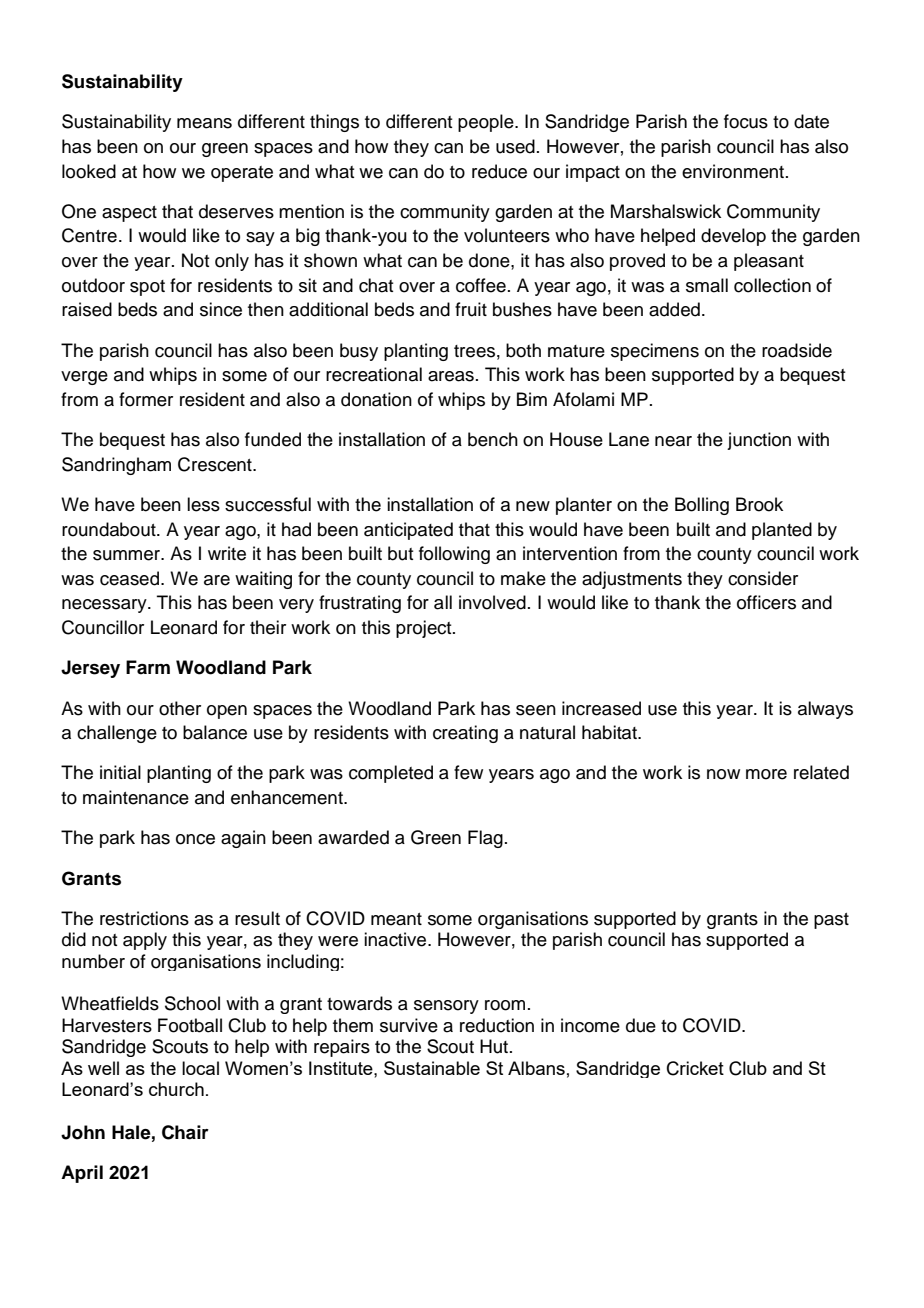 This screenshot has width=924, height=1308. Describe the element at coordinates (499, 171) in the screenshot. I see `reduce` at that location.
